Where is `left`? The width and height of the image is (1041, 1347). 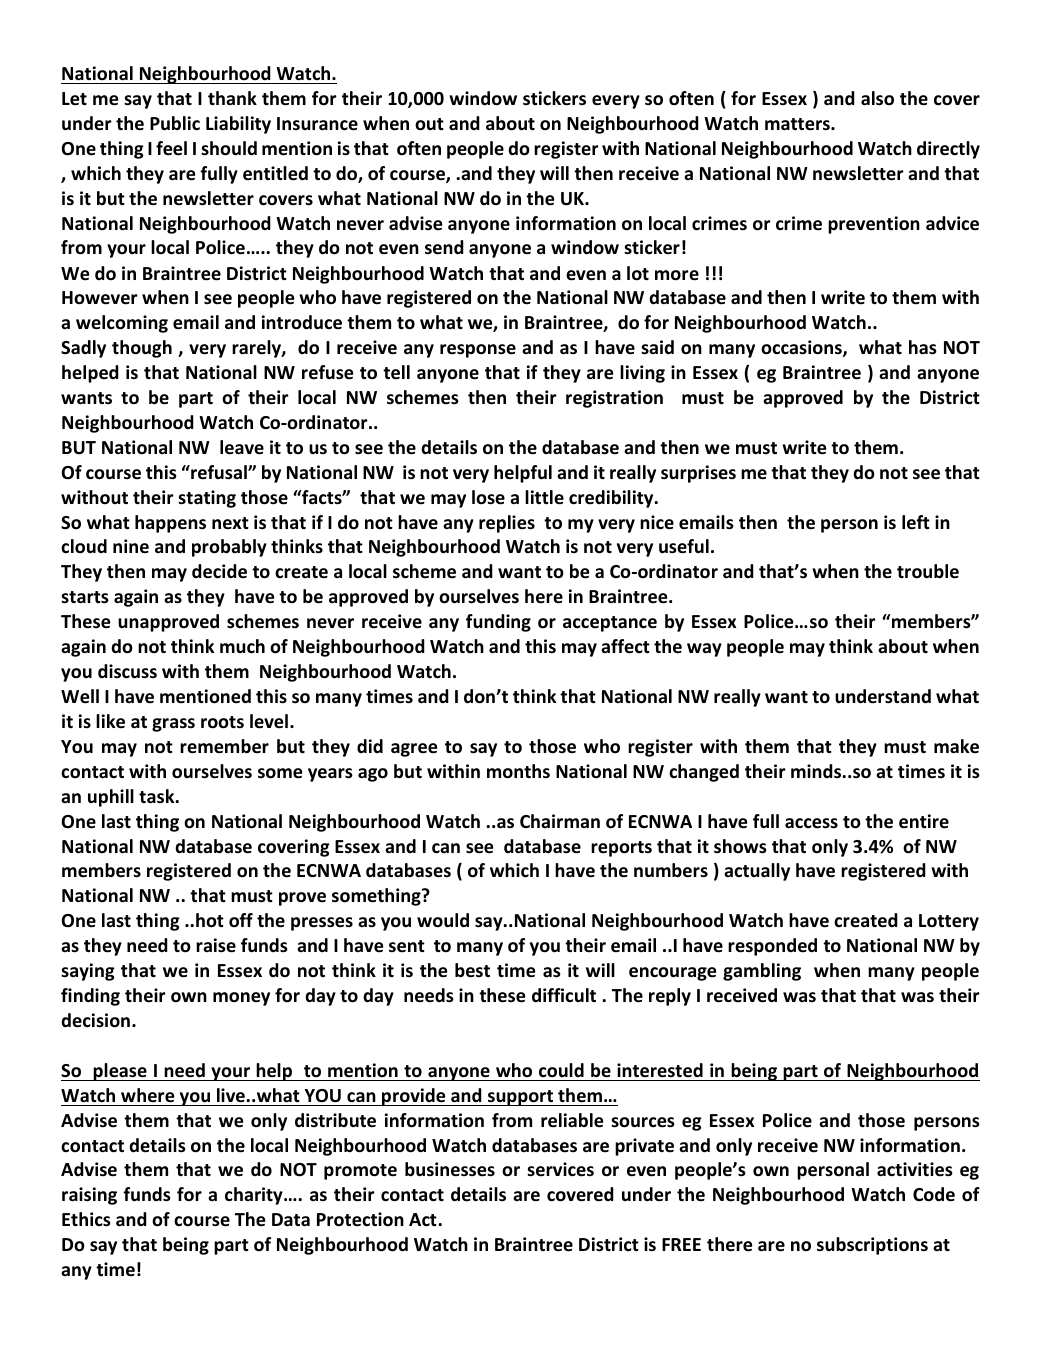
left is located at coordinates (916, 522).
